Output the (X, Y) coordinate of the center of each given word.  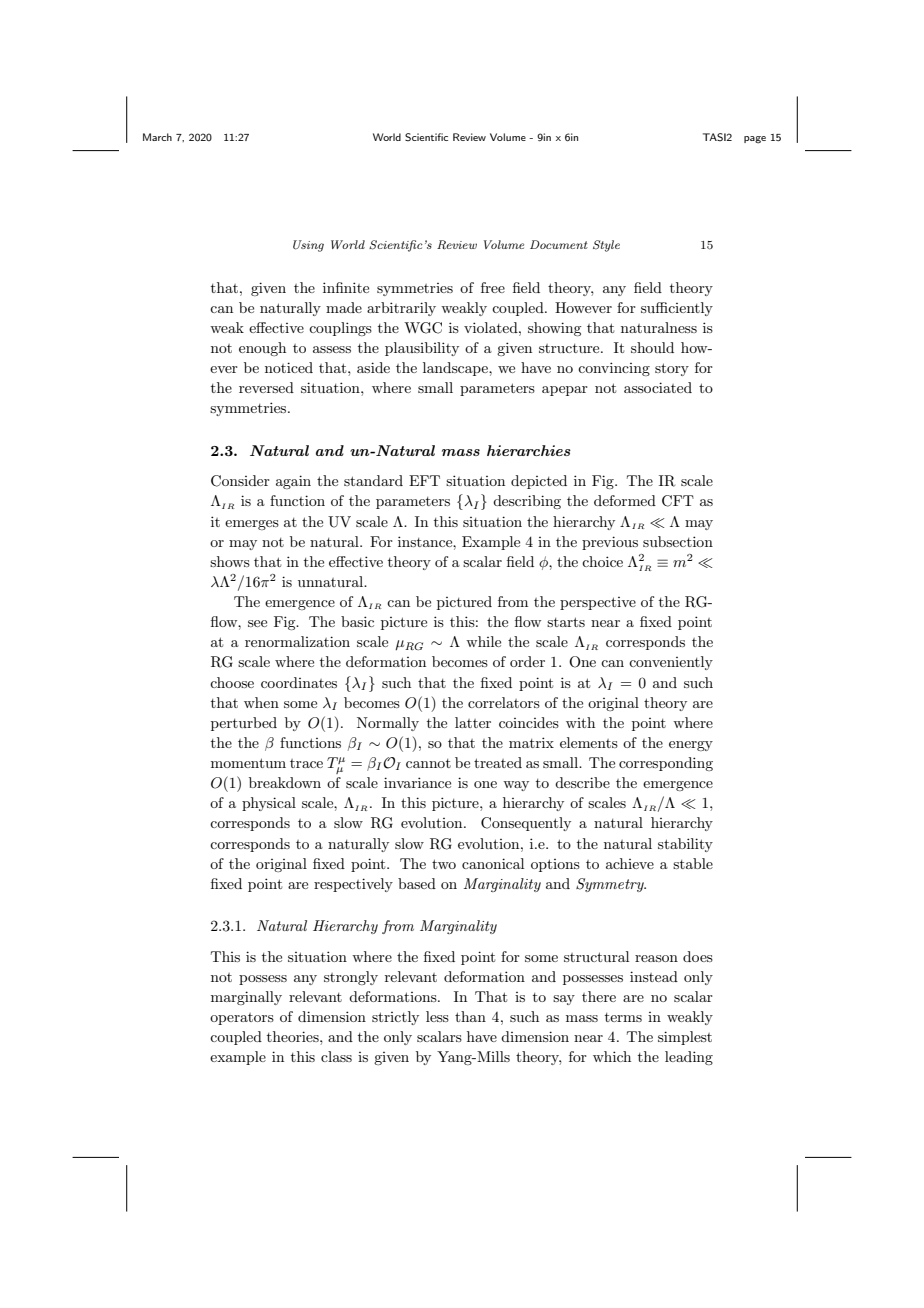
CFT (678, 501)
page (755, 140)
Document (559, 244)
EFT (424, 480)
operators (242, 1019)
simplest (685, 1038)
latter (473, 722)
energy (691, 746)
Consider (240, 481)
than (470, 1016)
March (157, 137)
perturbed (244, 724)
